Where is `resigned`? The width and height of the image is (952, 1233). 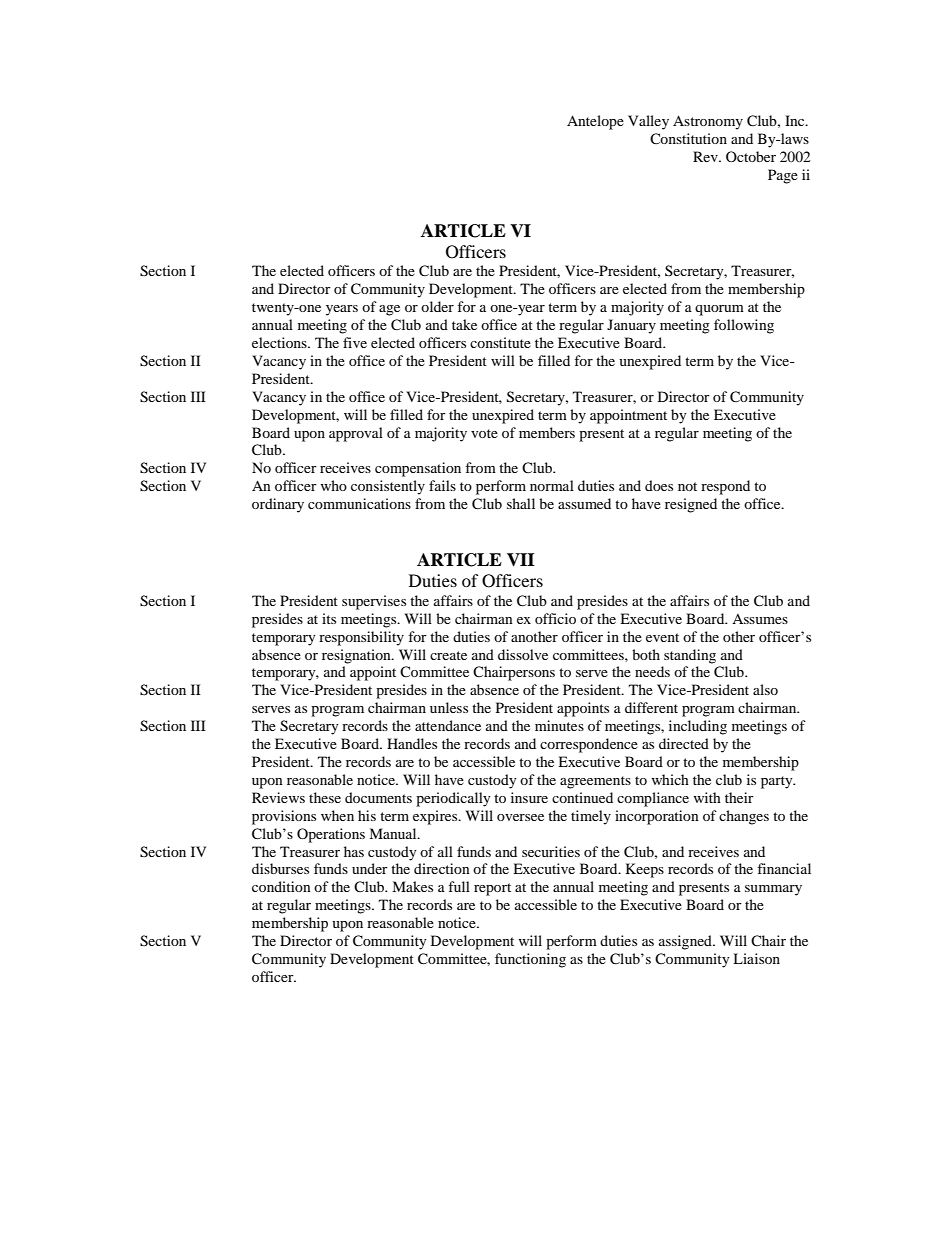
resigned is located at coordinates (691, 505).
